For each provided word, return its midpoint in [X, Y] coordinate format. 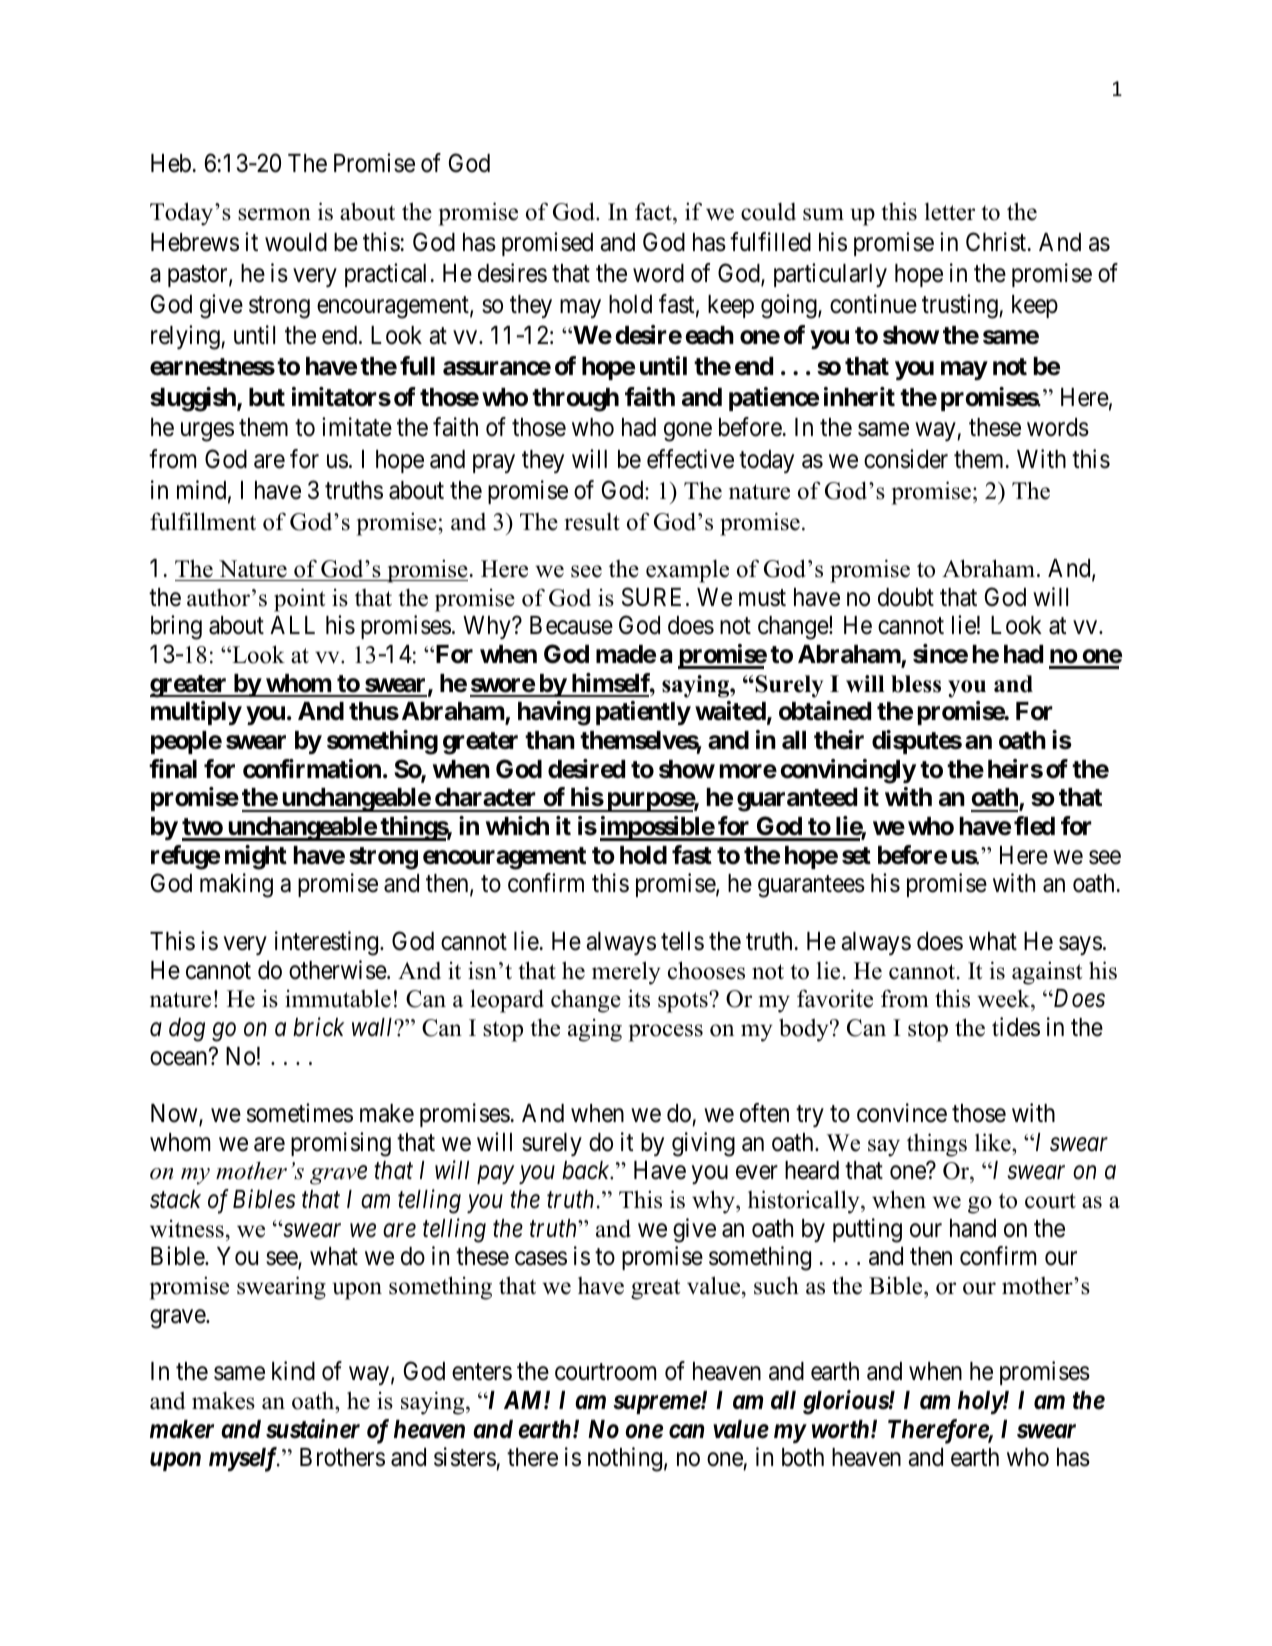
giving [703, 1144]
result [592, 522]
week [1004, 998]
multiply [196, 713]
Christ [997, 242]
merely [626, 973]
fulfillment [203, 521]
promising [341, 1144]
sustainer [313, 1429]
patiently [643, 713]
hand [973, 1228]
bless [916, 684]
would [296, 242]
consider [906, 459]
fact [654, 211]
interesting [328, 943]
